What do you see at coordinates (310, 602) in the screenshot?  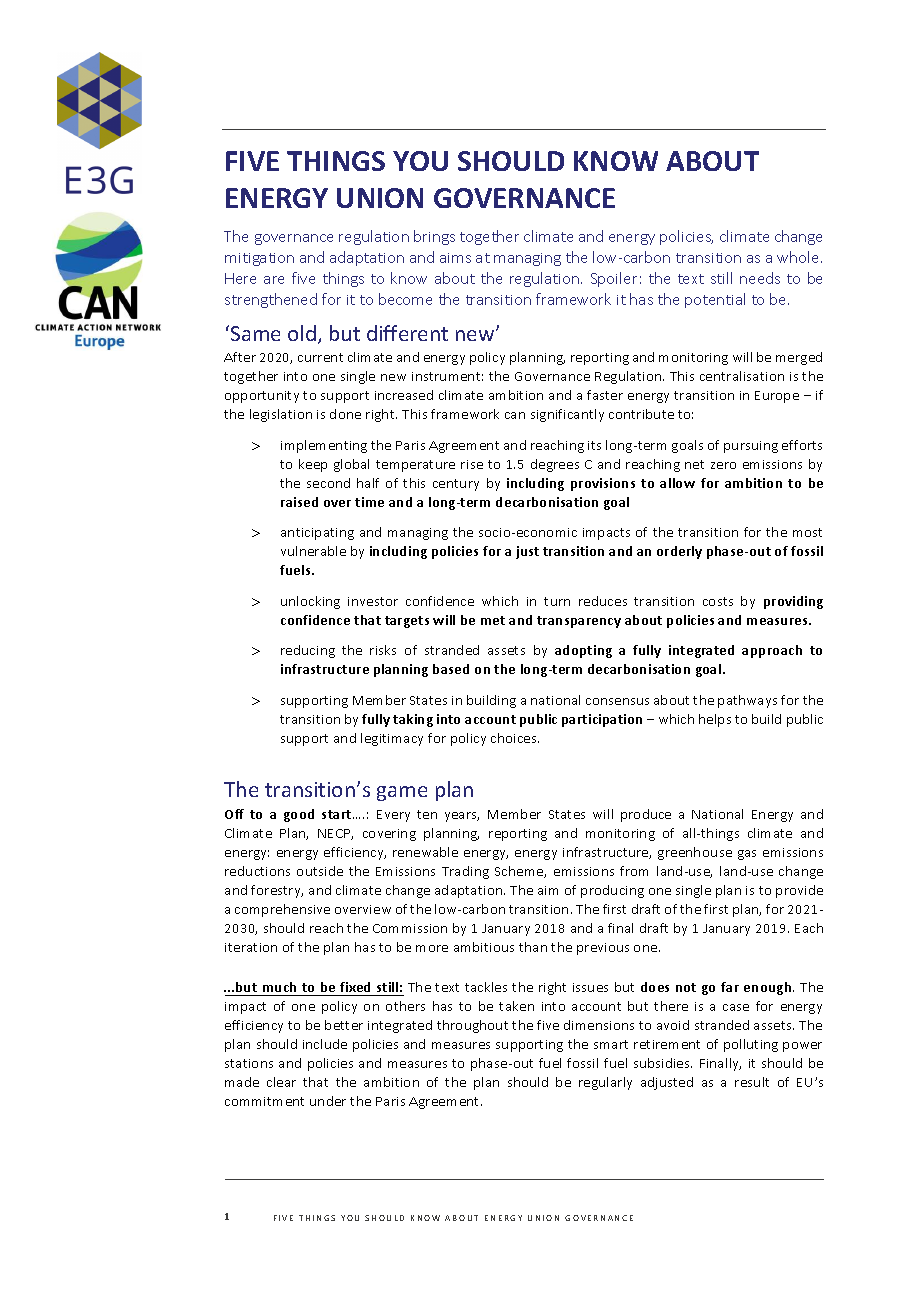 I see `unlocking` at bounding box center [310, 602].
